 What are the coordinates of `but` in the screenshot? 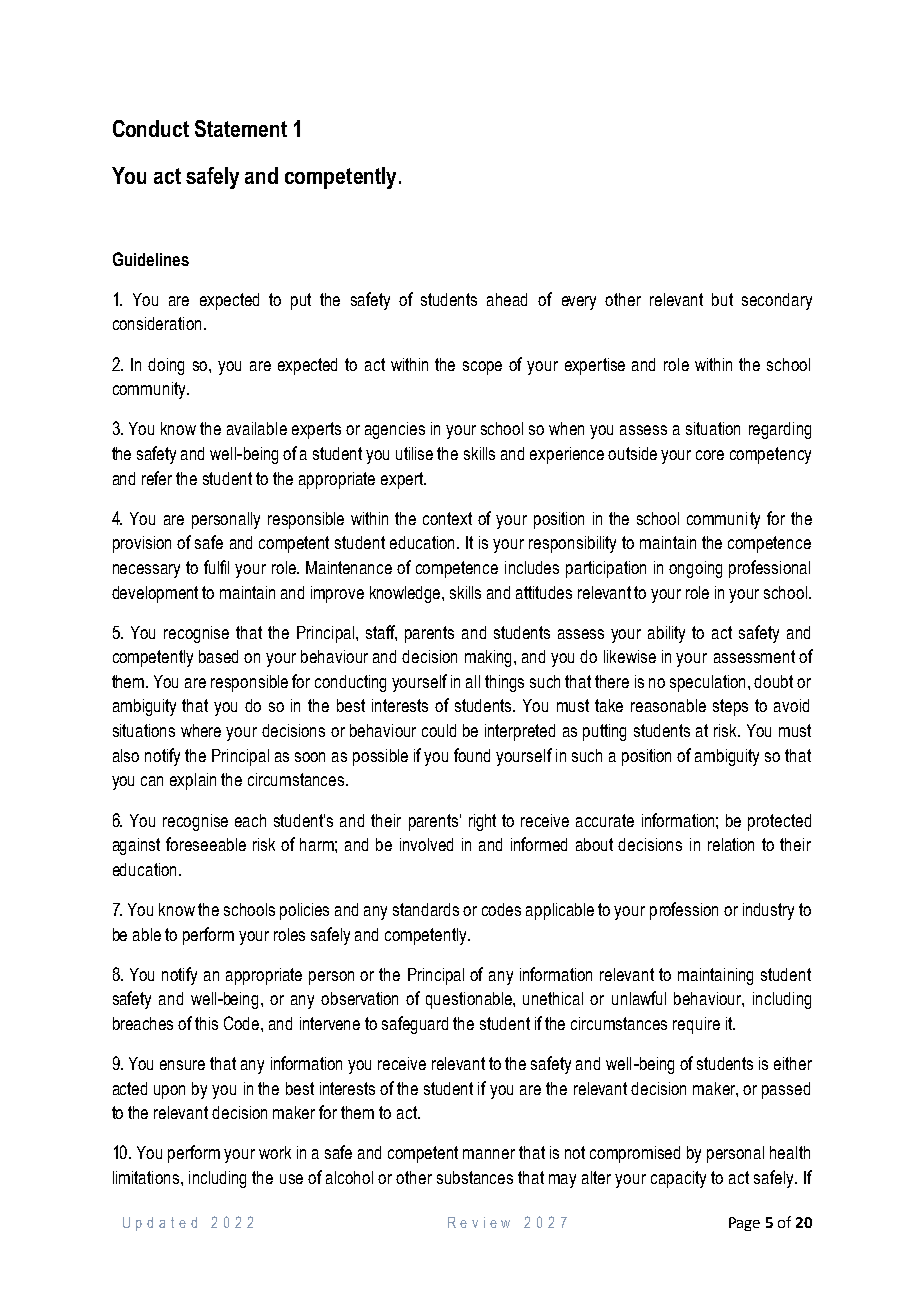 It's located at (722, 299).
